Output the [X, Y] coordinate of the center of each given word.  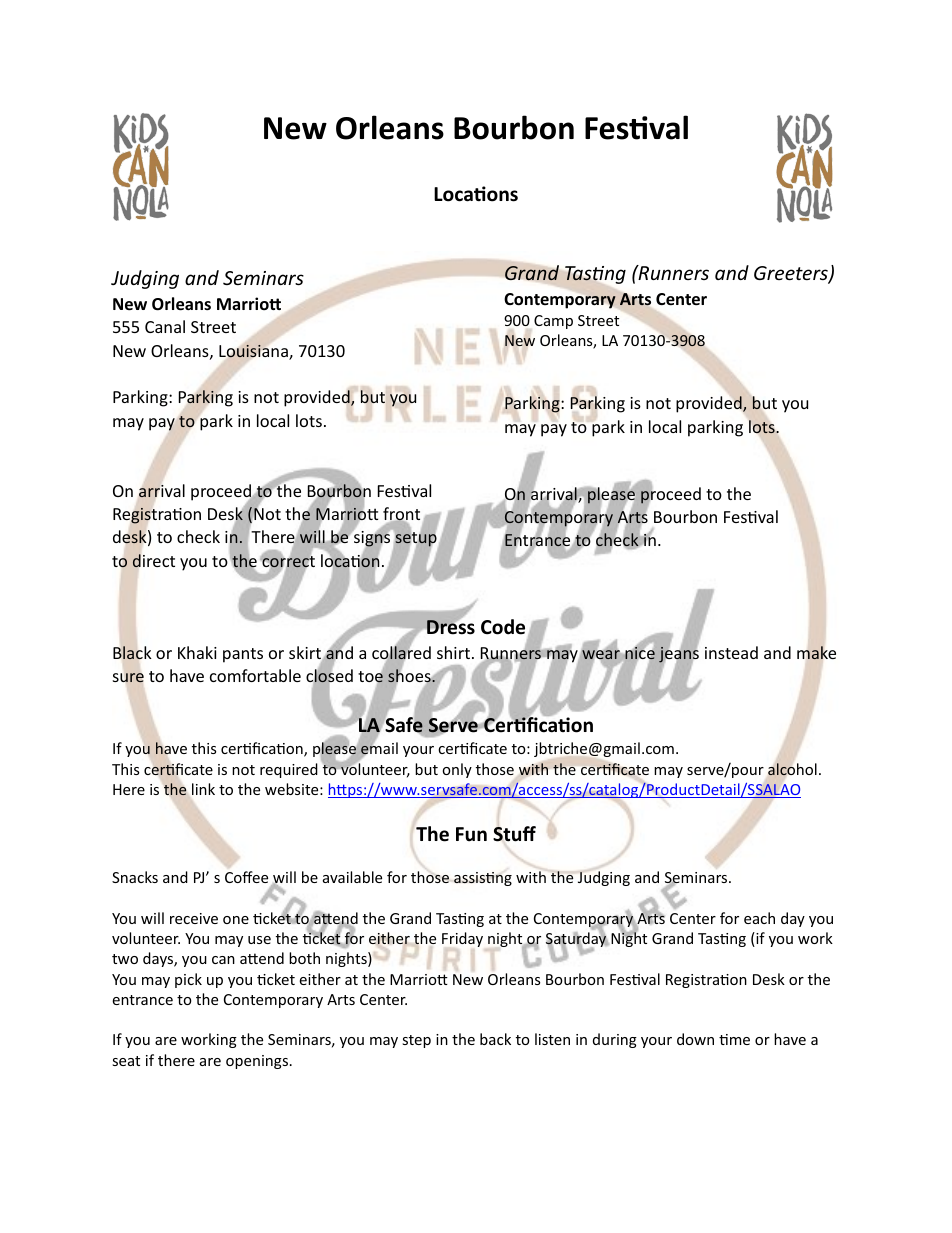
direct [153, 561]
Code [503, 627]
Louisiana [254, 352]
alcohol [792, 770]
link [203, 789]
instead [731, 652]
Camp [553, 322]
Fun [471, 834]
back [495, 1039]
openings [258, 1062]
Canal [165, 326]
